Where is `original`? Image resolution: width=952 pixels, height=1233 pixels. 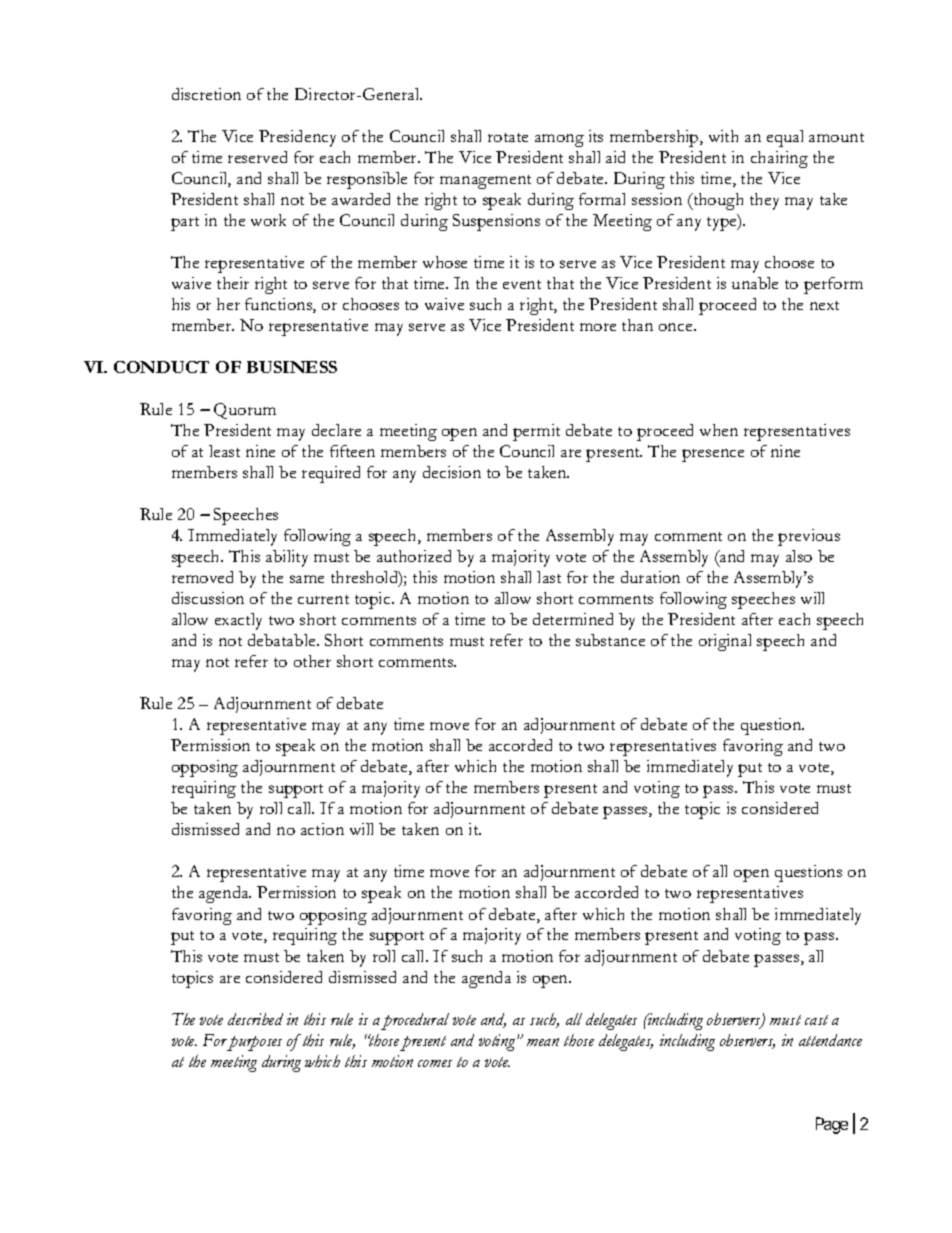
original is located at coordinates (725, 642).
